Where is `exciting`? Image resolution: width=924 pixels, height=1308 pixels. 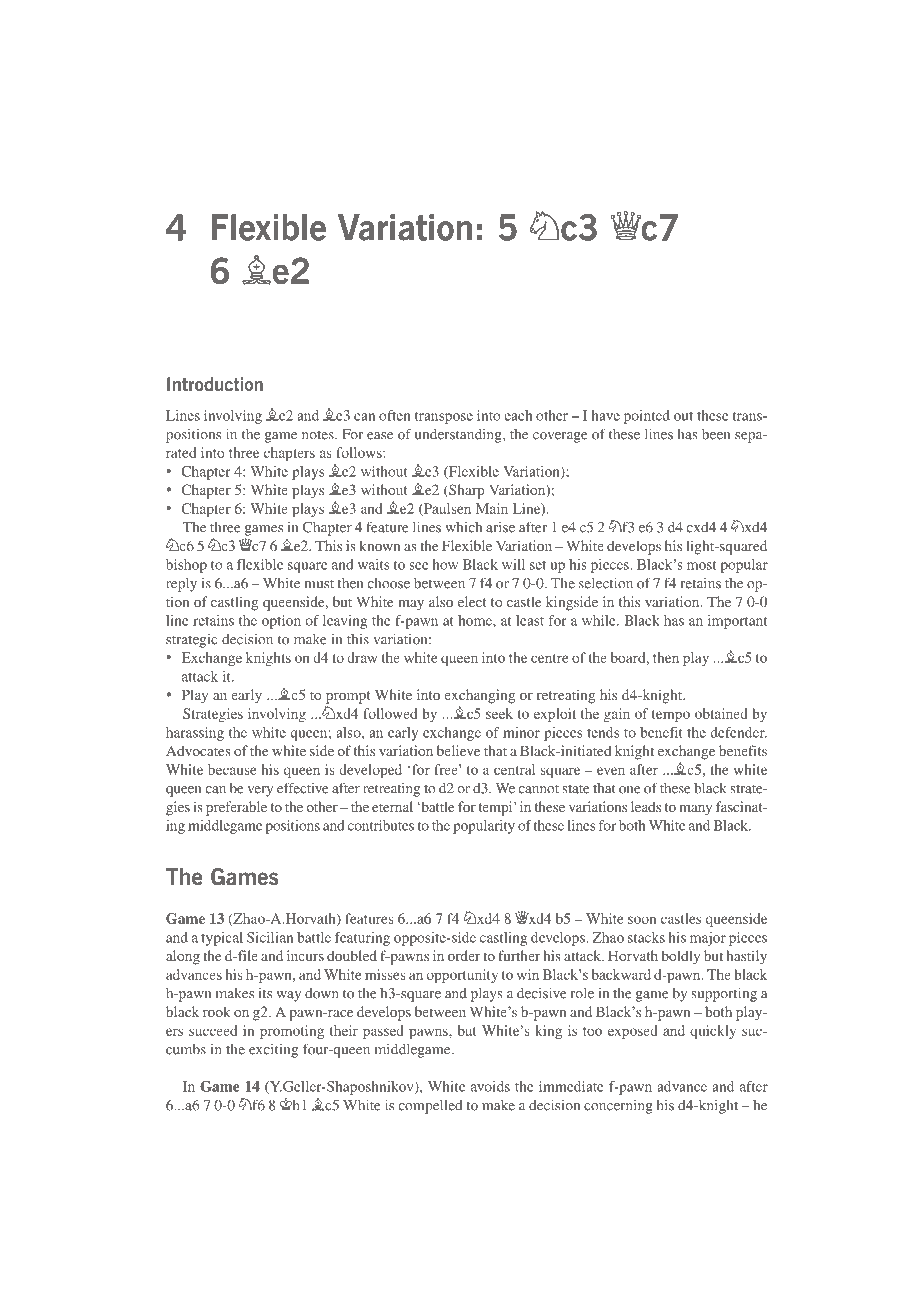
exciting is located at coordinates (273, 1051).
